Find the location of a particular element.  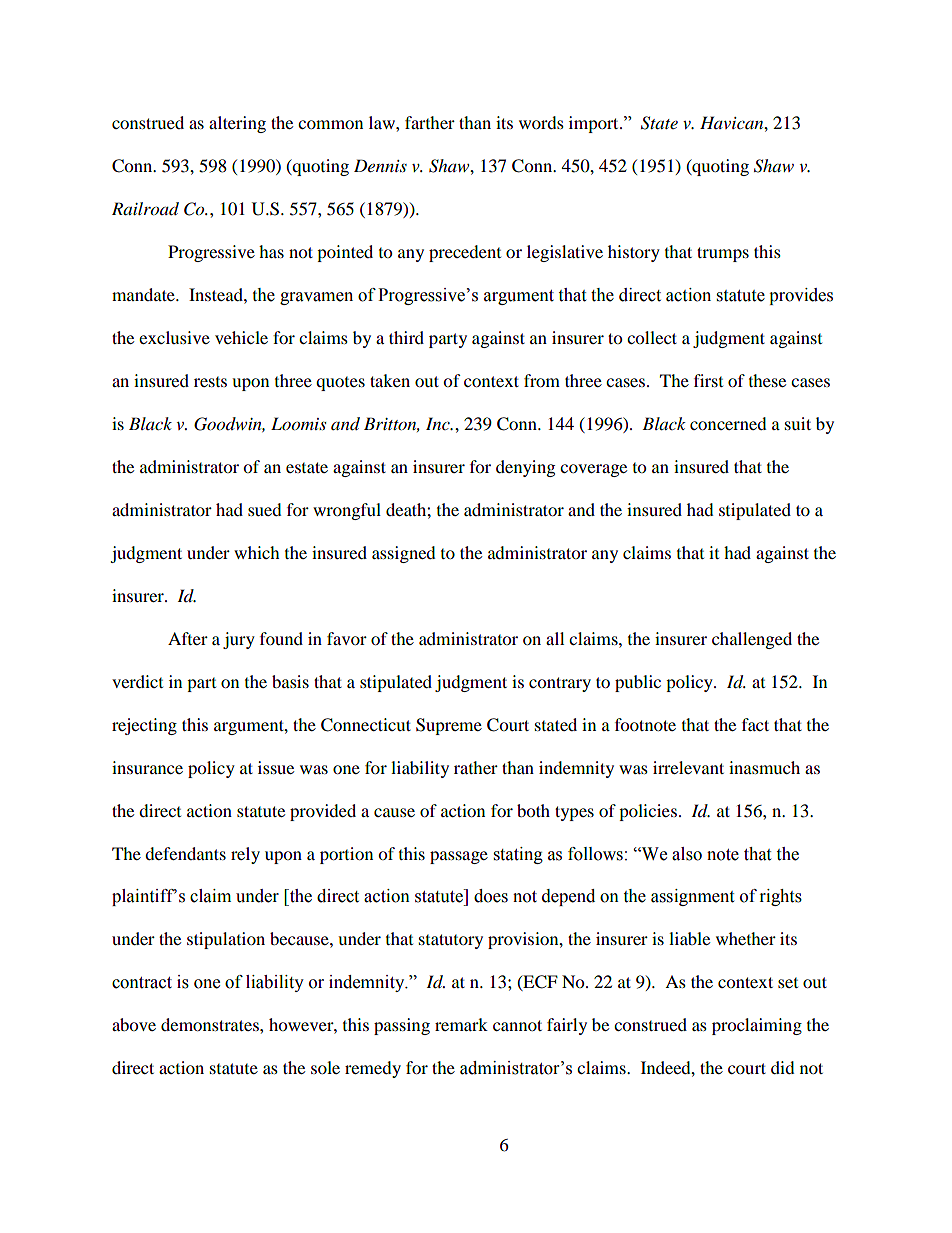

demonstrates is located at coordinates (211, 1024).
